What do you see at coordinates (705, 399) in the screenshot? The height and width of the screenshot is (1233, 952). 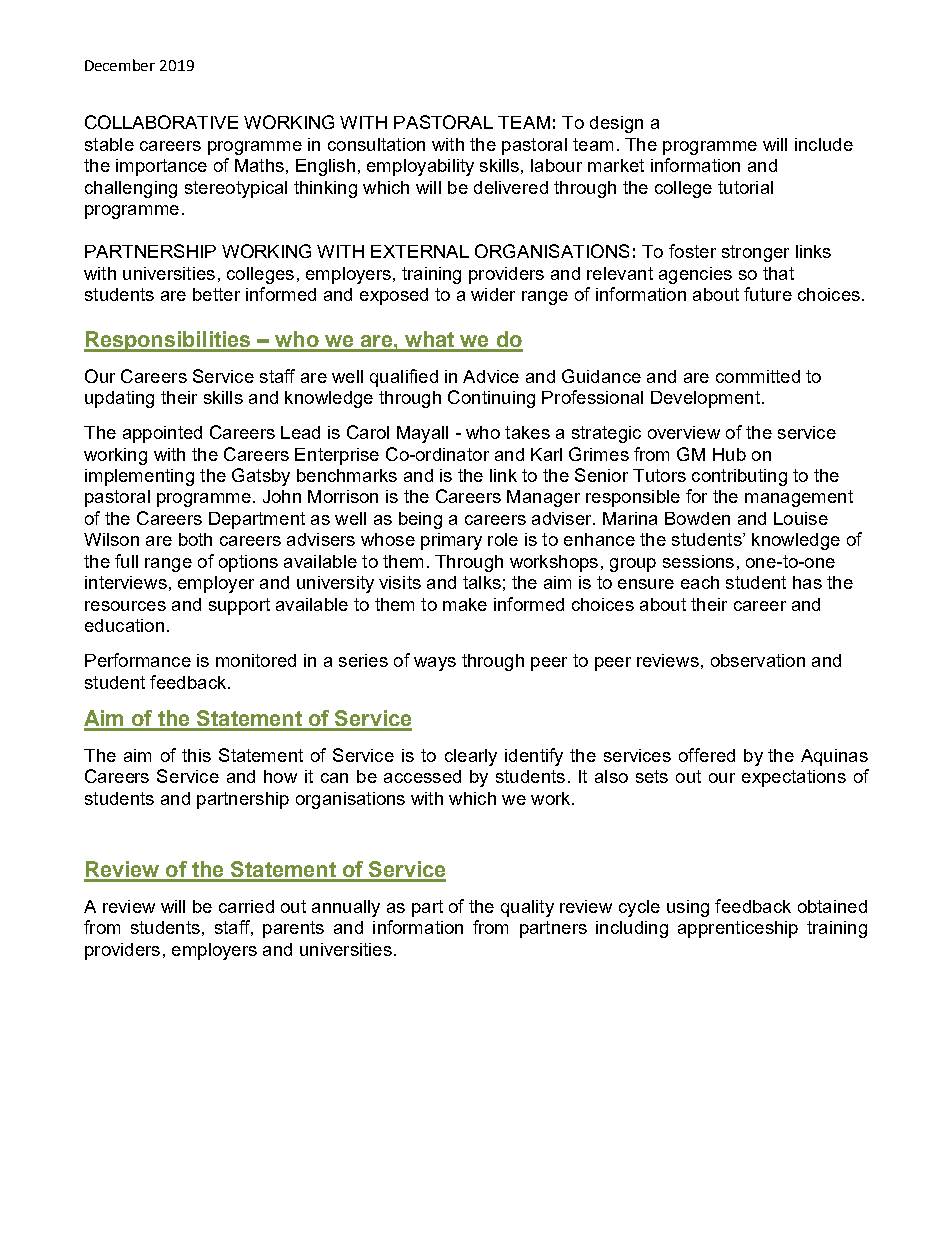 I see `Development` at bounding box center [705, 399].
